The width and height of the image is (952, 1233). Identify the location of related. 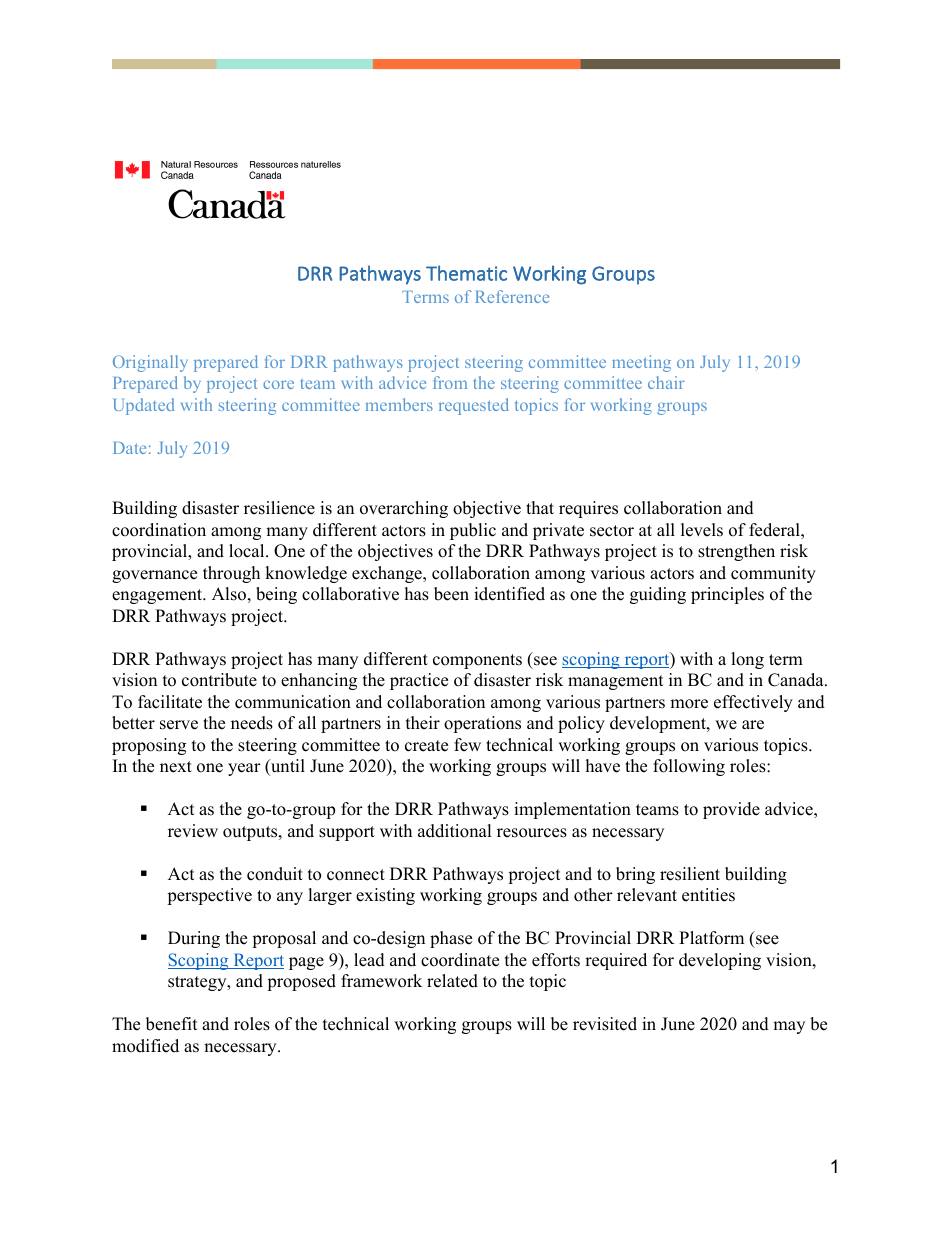
(452, 981).
